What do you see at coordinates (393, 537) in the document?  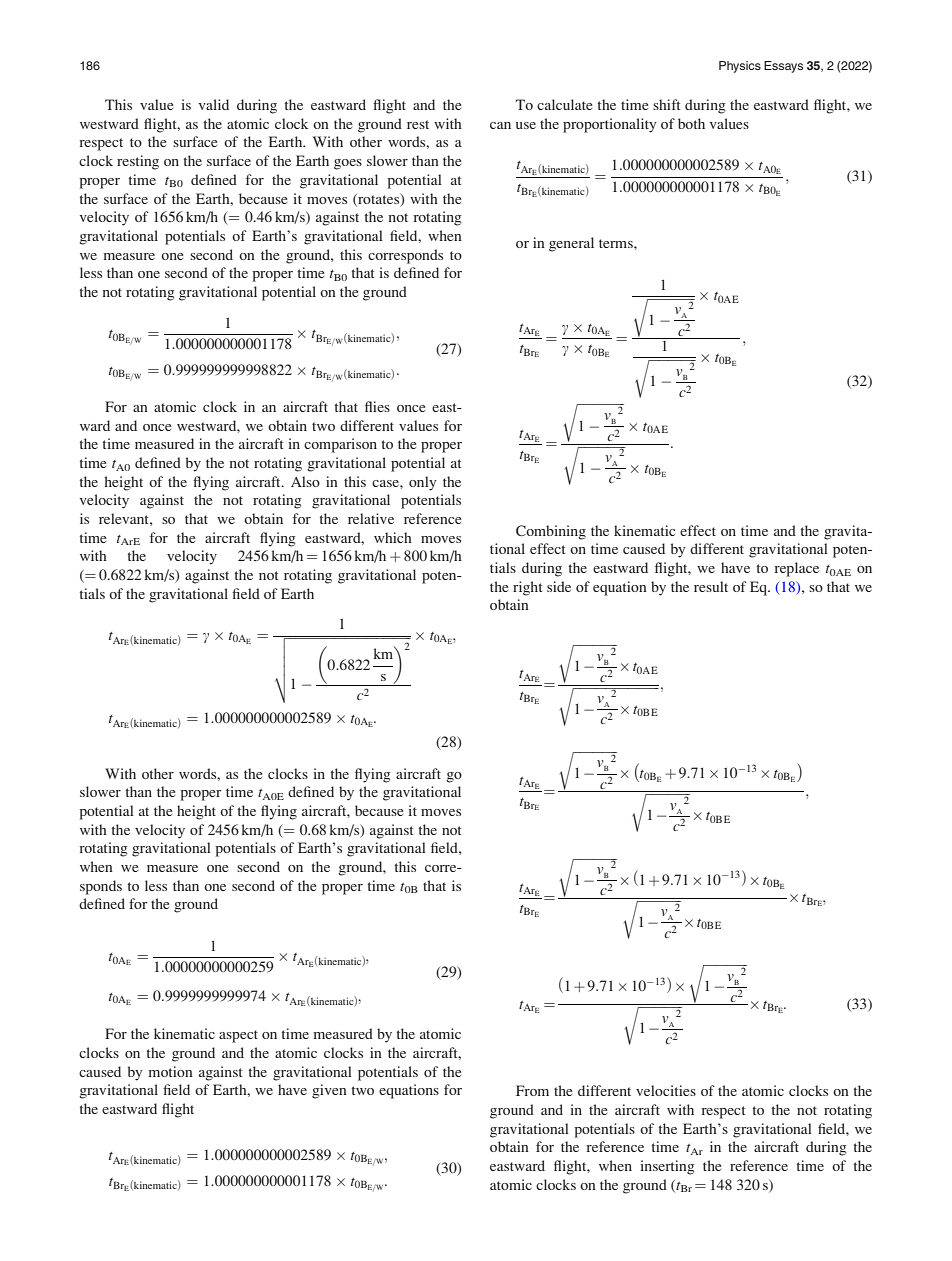 I see `which` at bounding box center [393, 537].
